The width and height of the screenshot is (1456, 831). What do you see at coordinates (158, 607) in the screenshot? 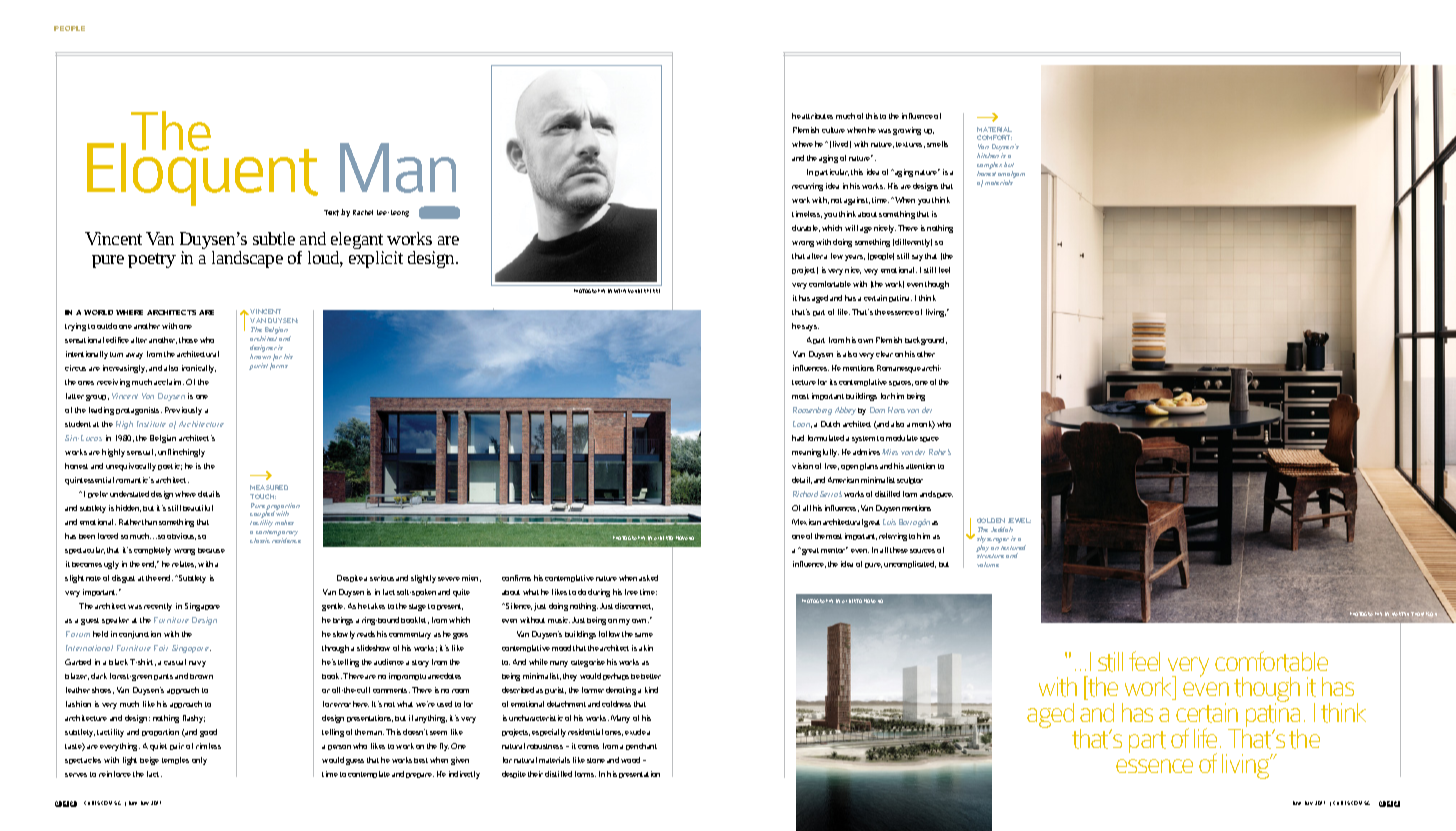
I see `recently` at bounding box center [158, 607].
